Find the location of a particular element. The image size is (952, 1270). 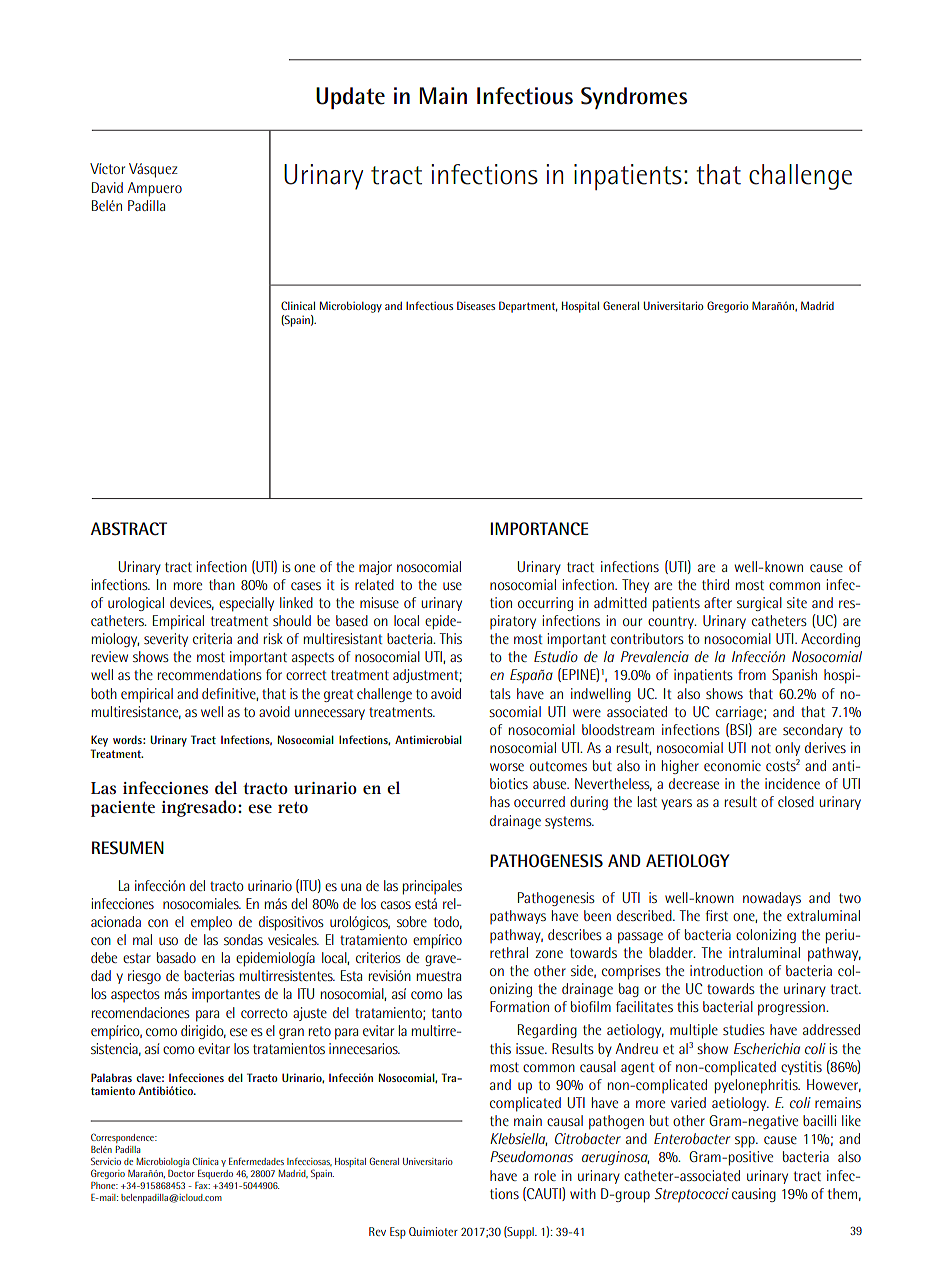

criteria is located at coordinates (212, 638).
